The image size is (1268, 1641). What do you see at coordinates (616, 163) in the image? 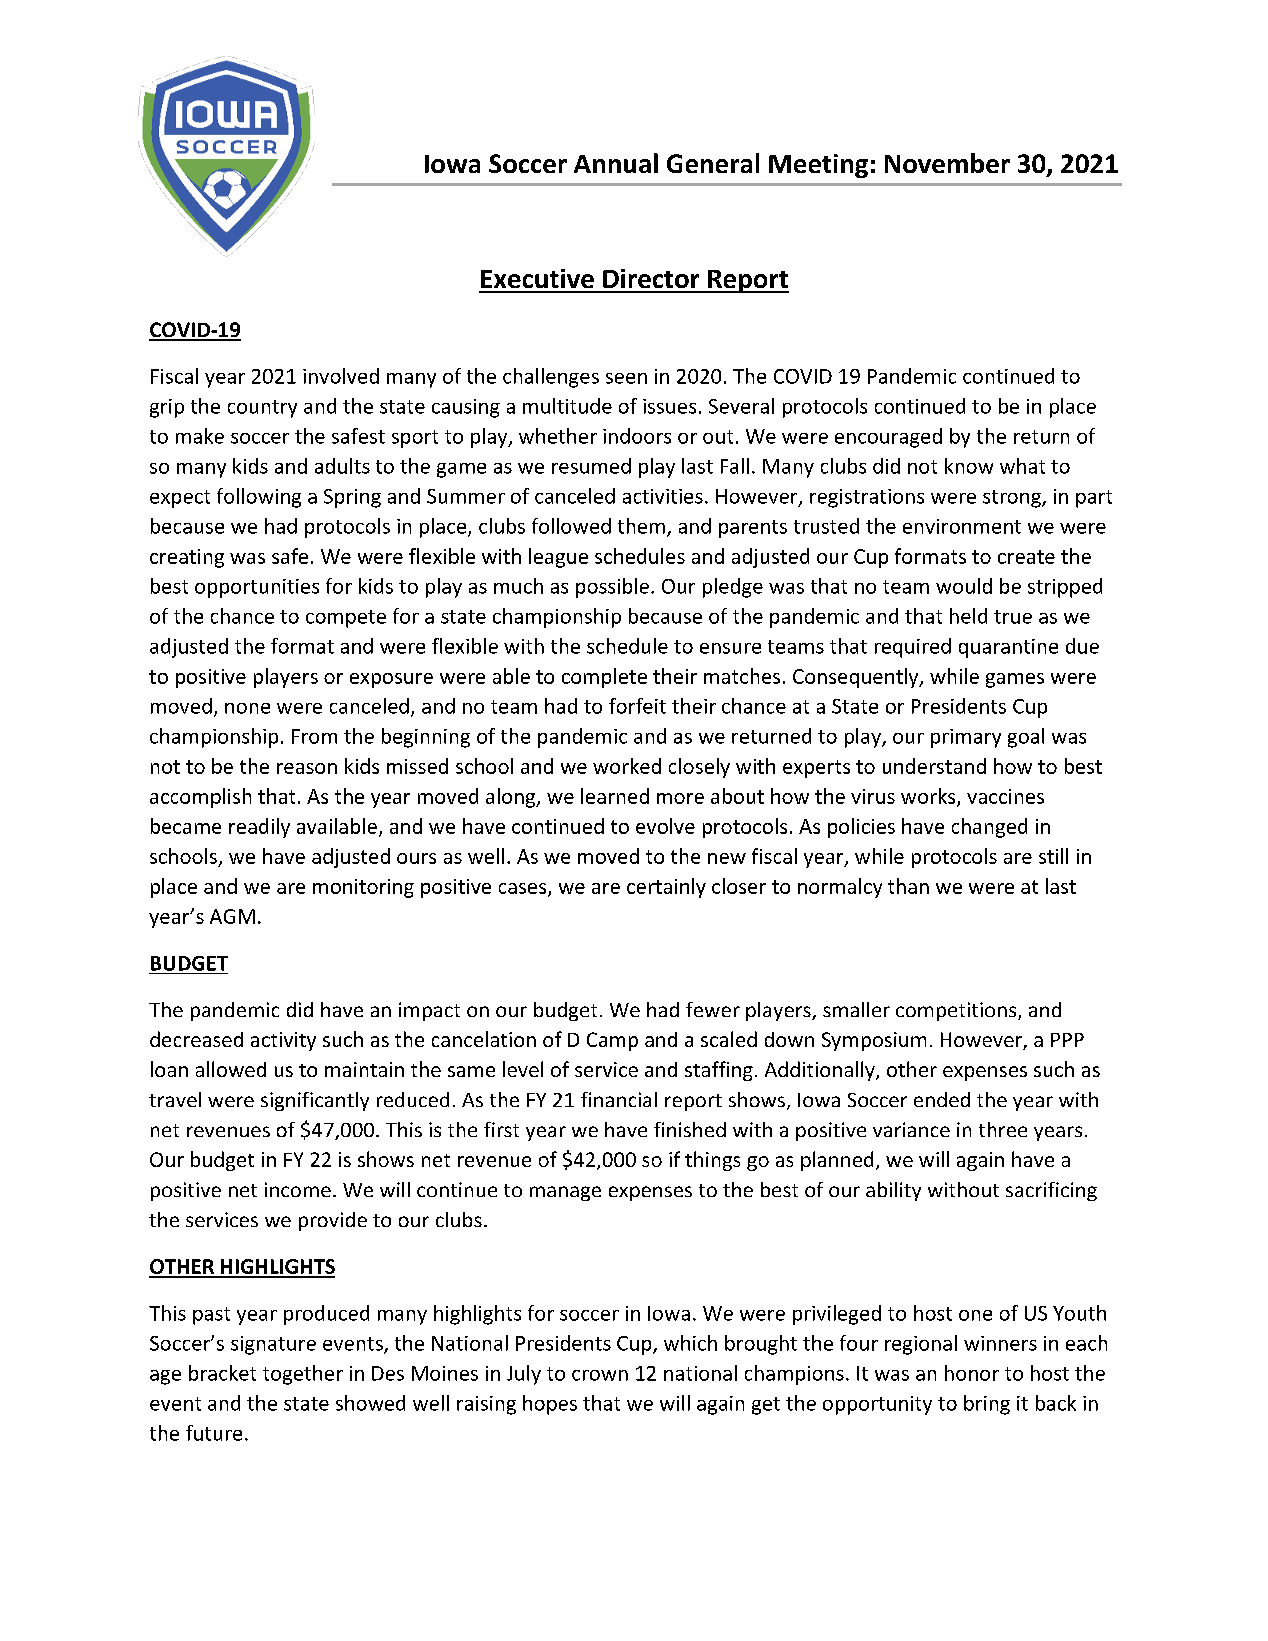
I see `Annual` at bounding box center [616, 163].
